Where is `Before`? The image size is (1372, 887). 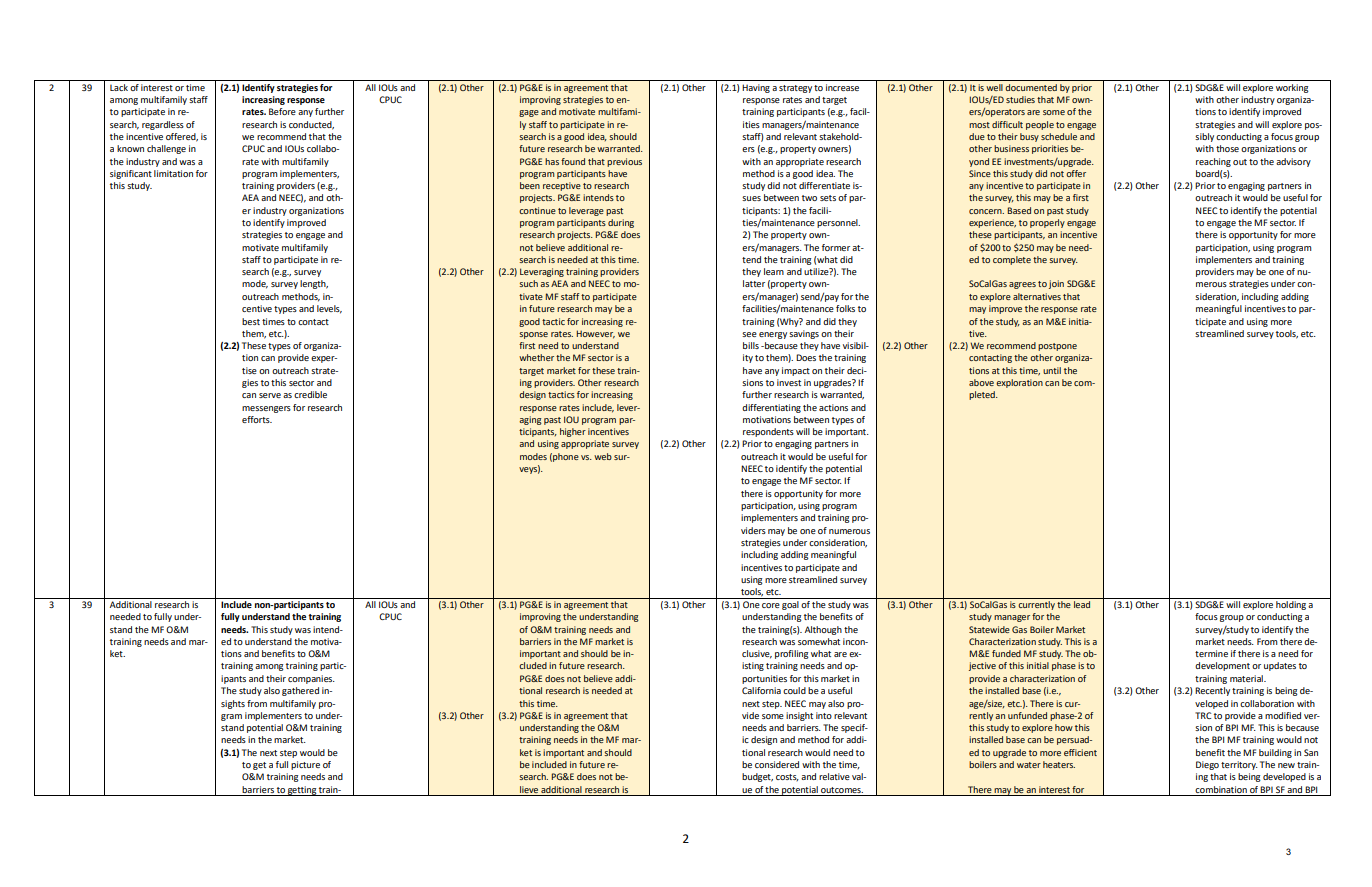 Before is located at coordinates (282, 111).
